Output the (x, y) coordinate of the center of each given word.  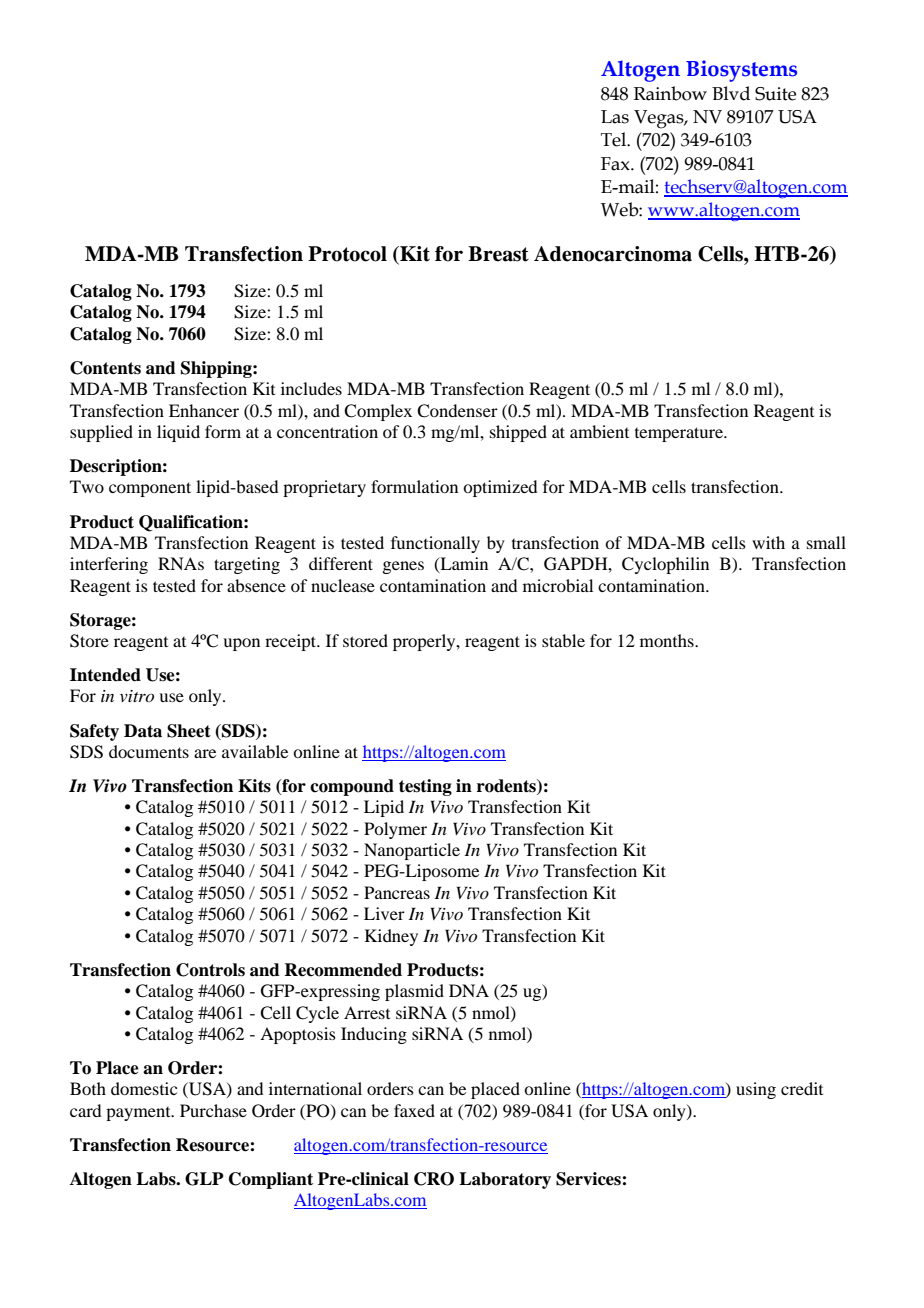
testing (425, 787)
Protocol (347, 254)
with (768, 542)
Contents (105, 368)
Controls (210, 970)
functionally (435, 544)
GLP (204, 1179)
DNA (469, 990)
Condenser (457, 411)
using (756, 1090)
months (668, 640)
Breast (498, 254)
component (150, 489)
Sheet (189, 731)
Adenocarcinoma (613, 254)
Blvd (731, 93)
